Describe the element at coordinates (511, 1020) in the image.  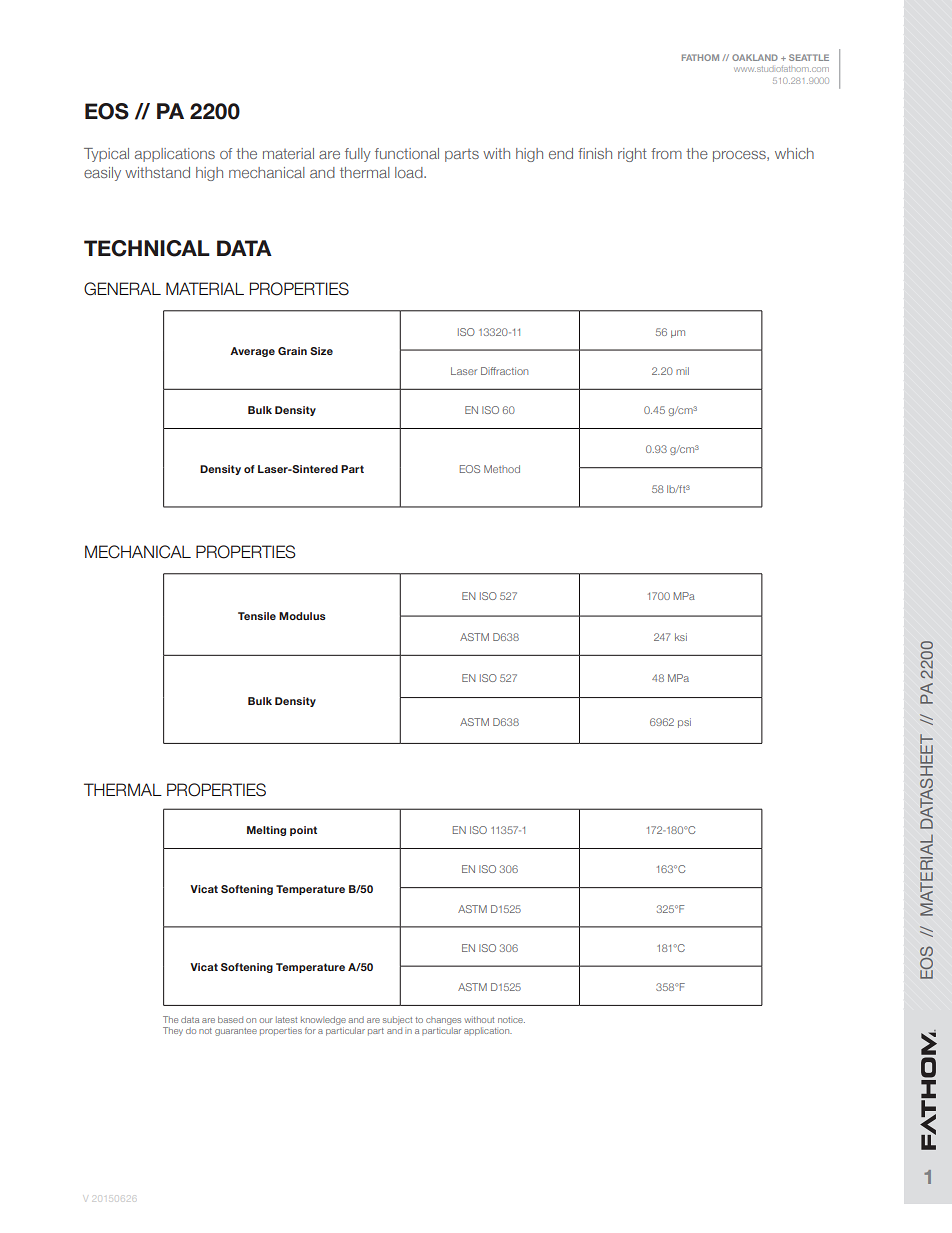
I see `notice` at that location.
